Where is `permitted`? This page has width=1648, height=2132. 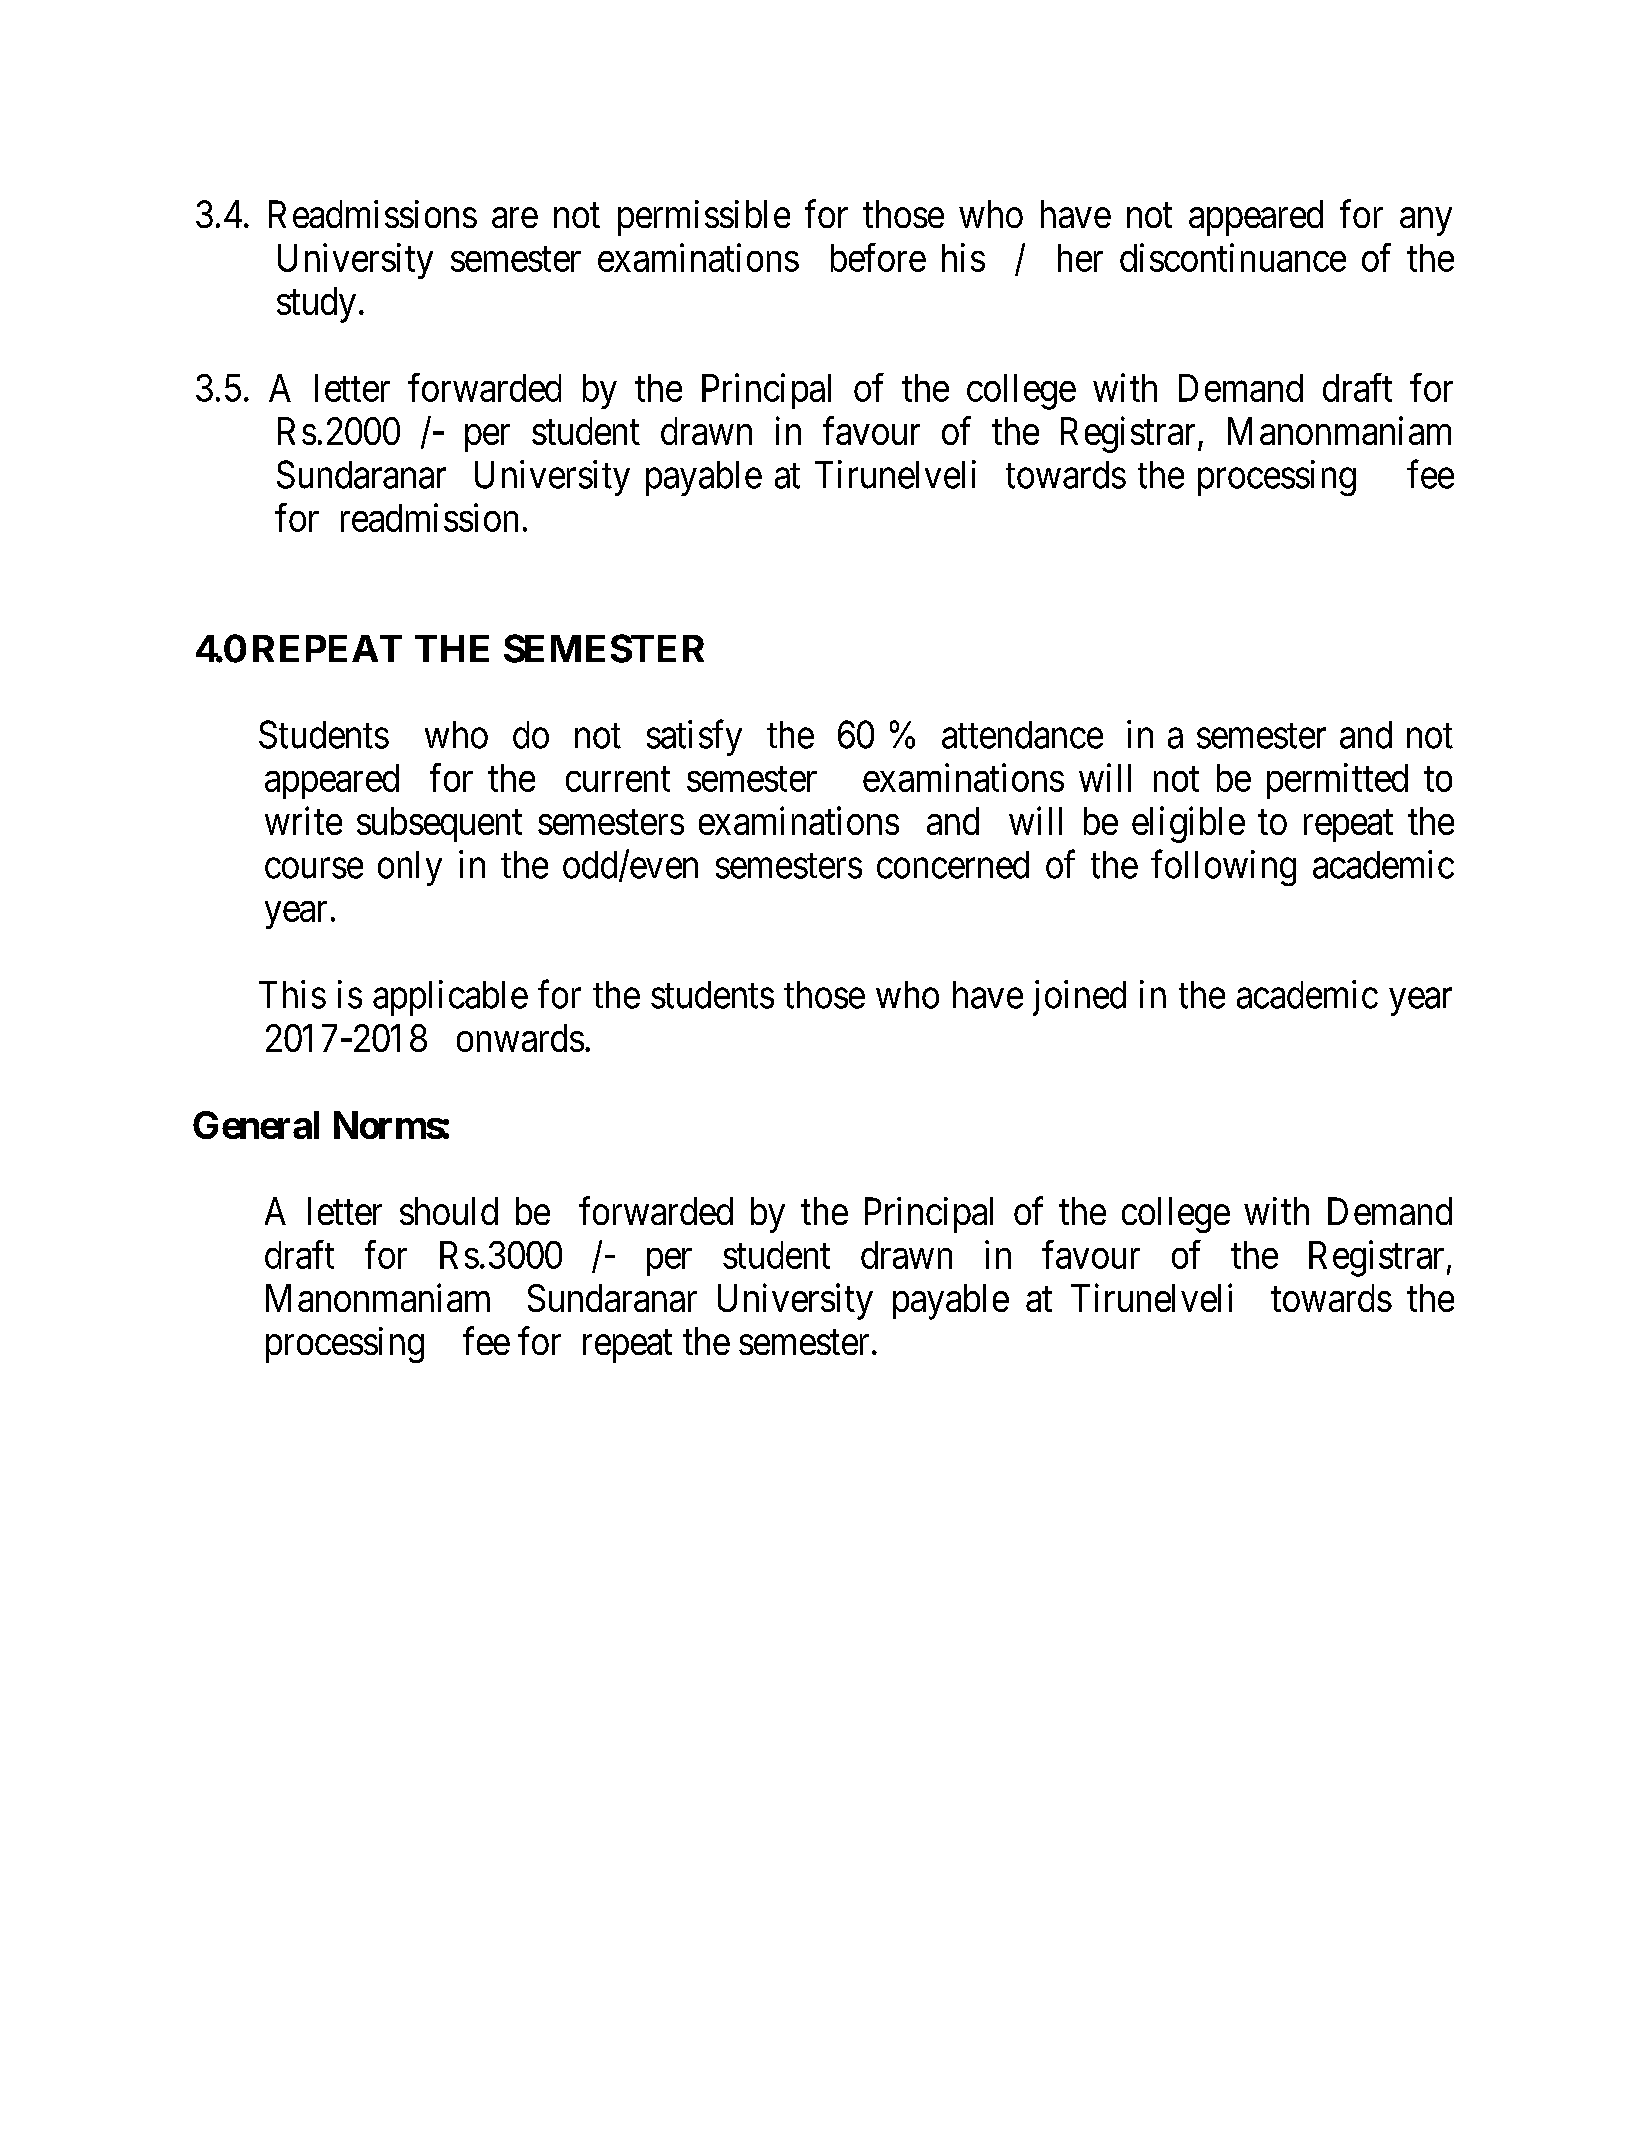
permitted is located at coordinates (1337, 781).
